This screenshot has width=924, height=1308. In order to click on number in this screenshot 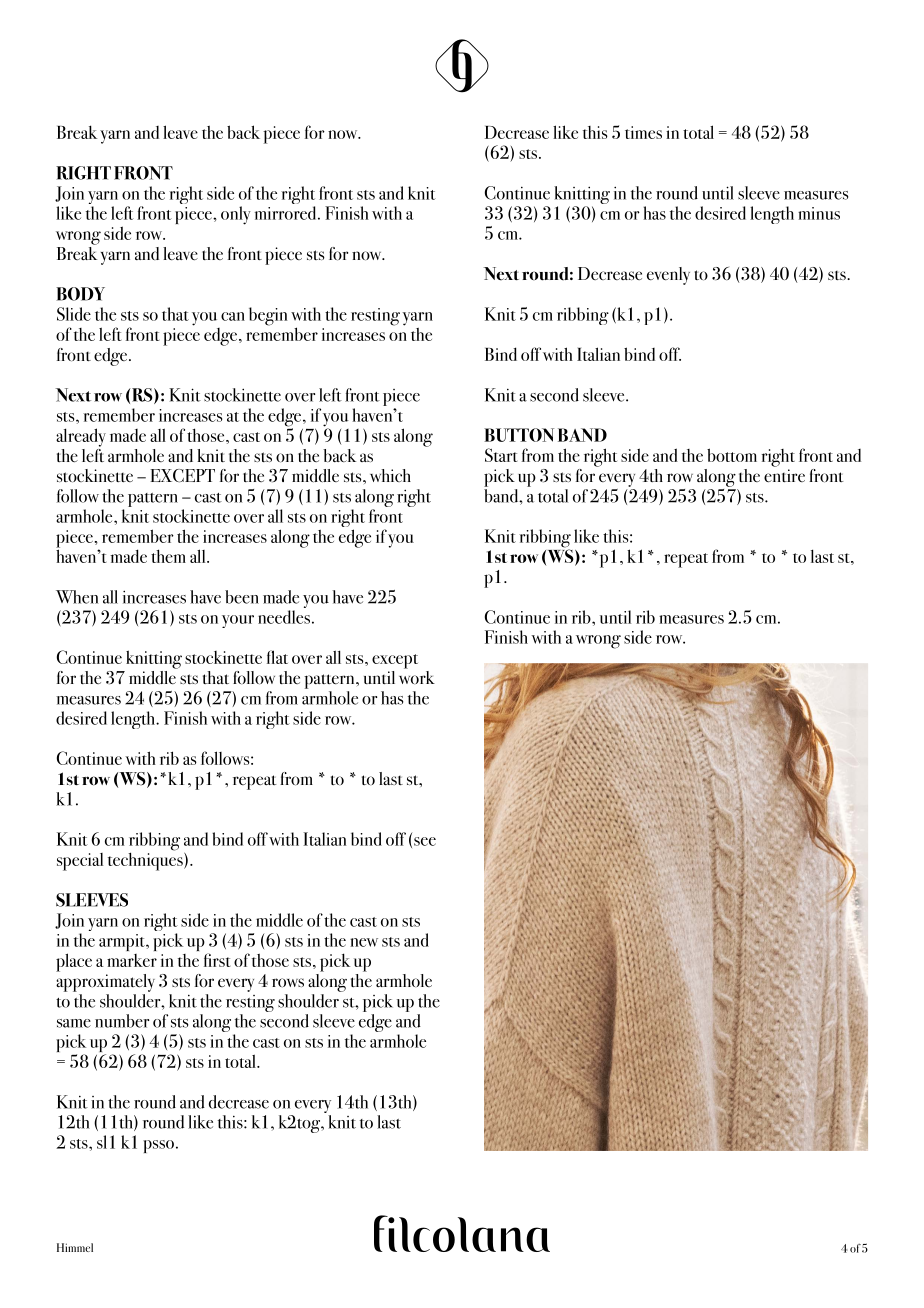, I will do `click(122, 1021)`.
